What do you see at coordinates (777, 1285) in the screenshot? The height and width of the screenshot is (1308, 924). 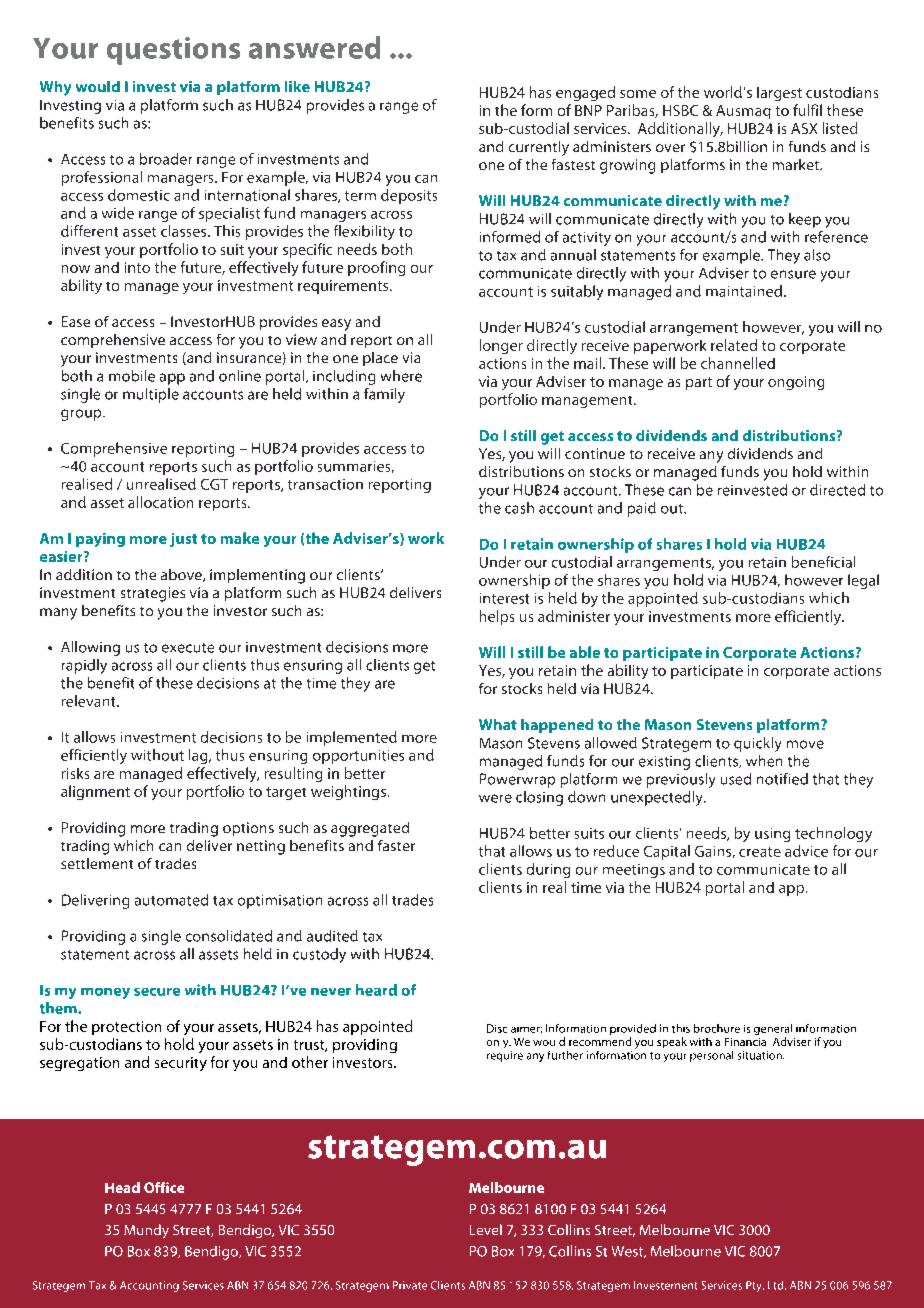 I see `Ltd` at bounding box center [777, 1285].
